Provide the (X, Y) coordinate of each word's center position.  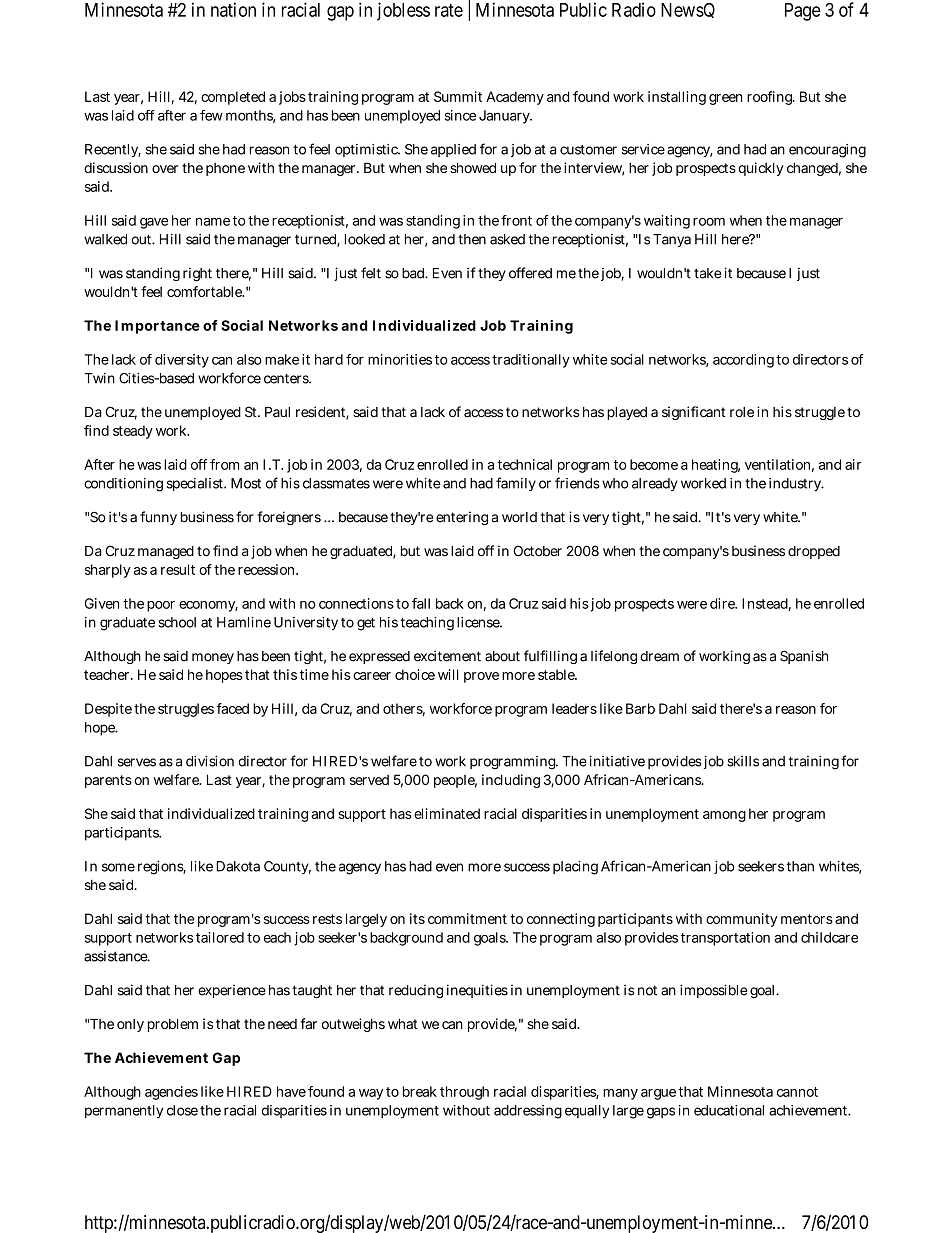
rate (449, 10)
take (707, 273)
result (178, 569)
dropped (814, 552)
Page (803, 12)
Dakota (238, 866)
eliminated (447, 813)
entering (462, 518)
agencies (171, 1093)
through (464, 1093)
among (724, 816)
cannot (797, 1092)
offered (530, 273)
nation (233, 9)
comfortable (205, 291)
